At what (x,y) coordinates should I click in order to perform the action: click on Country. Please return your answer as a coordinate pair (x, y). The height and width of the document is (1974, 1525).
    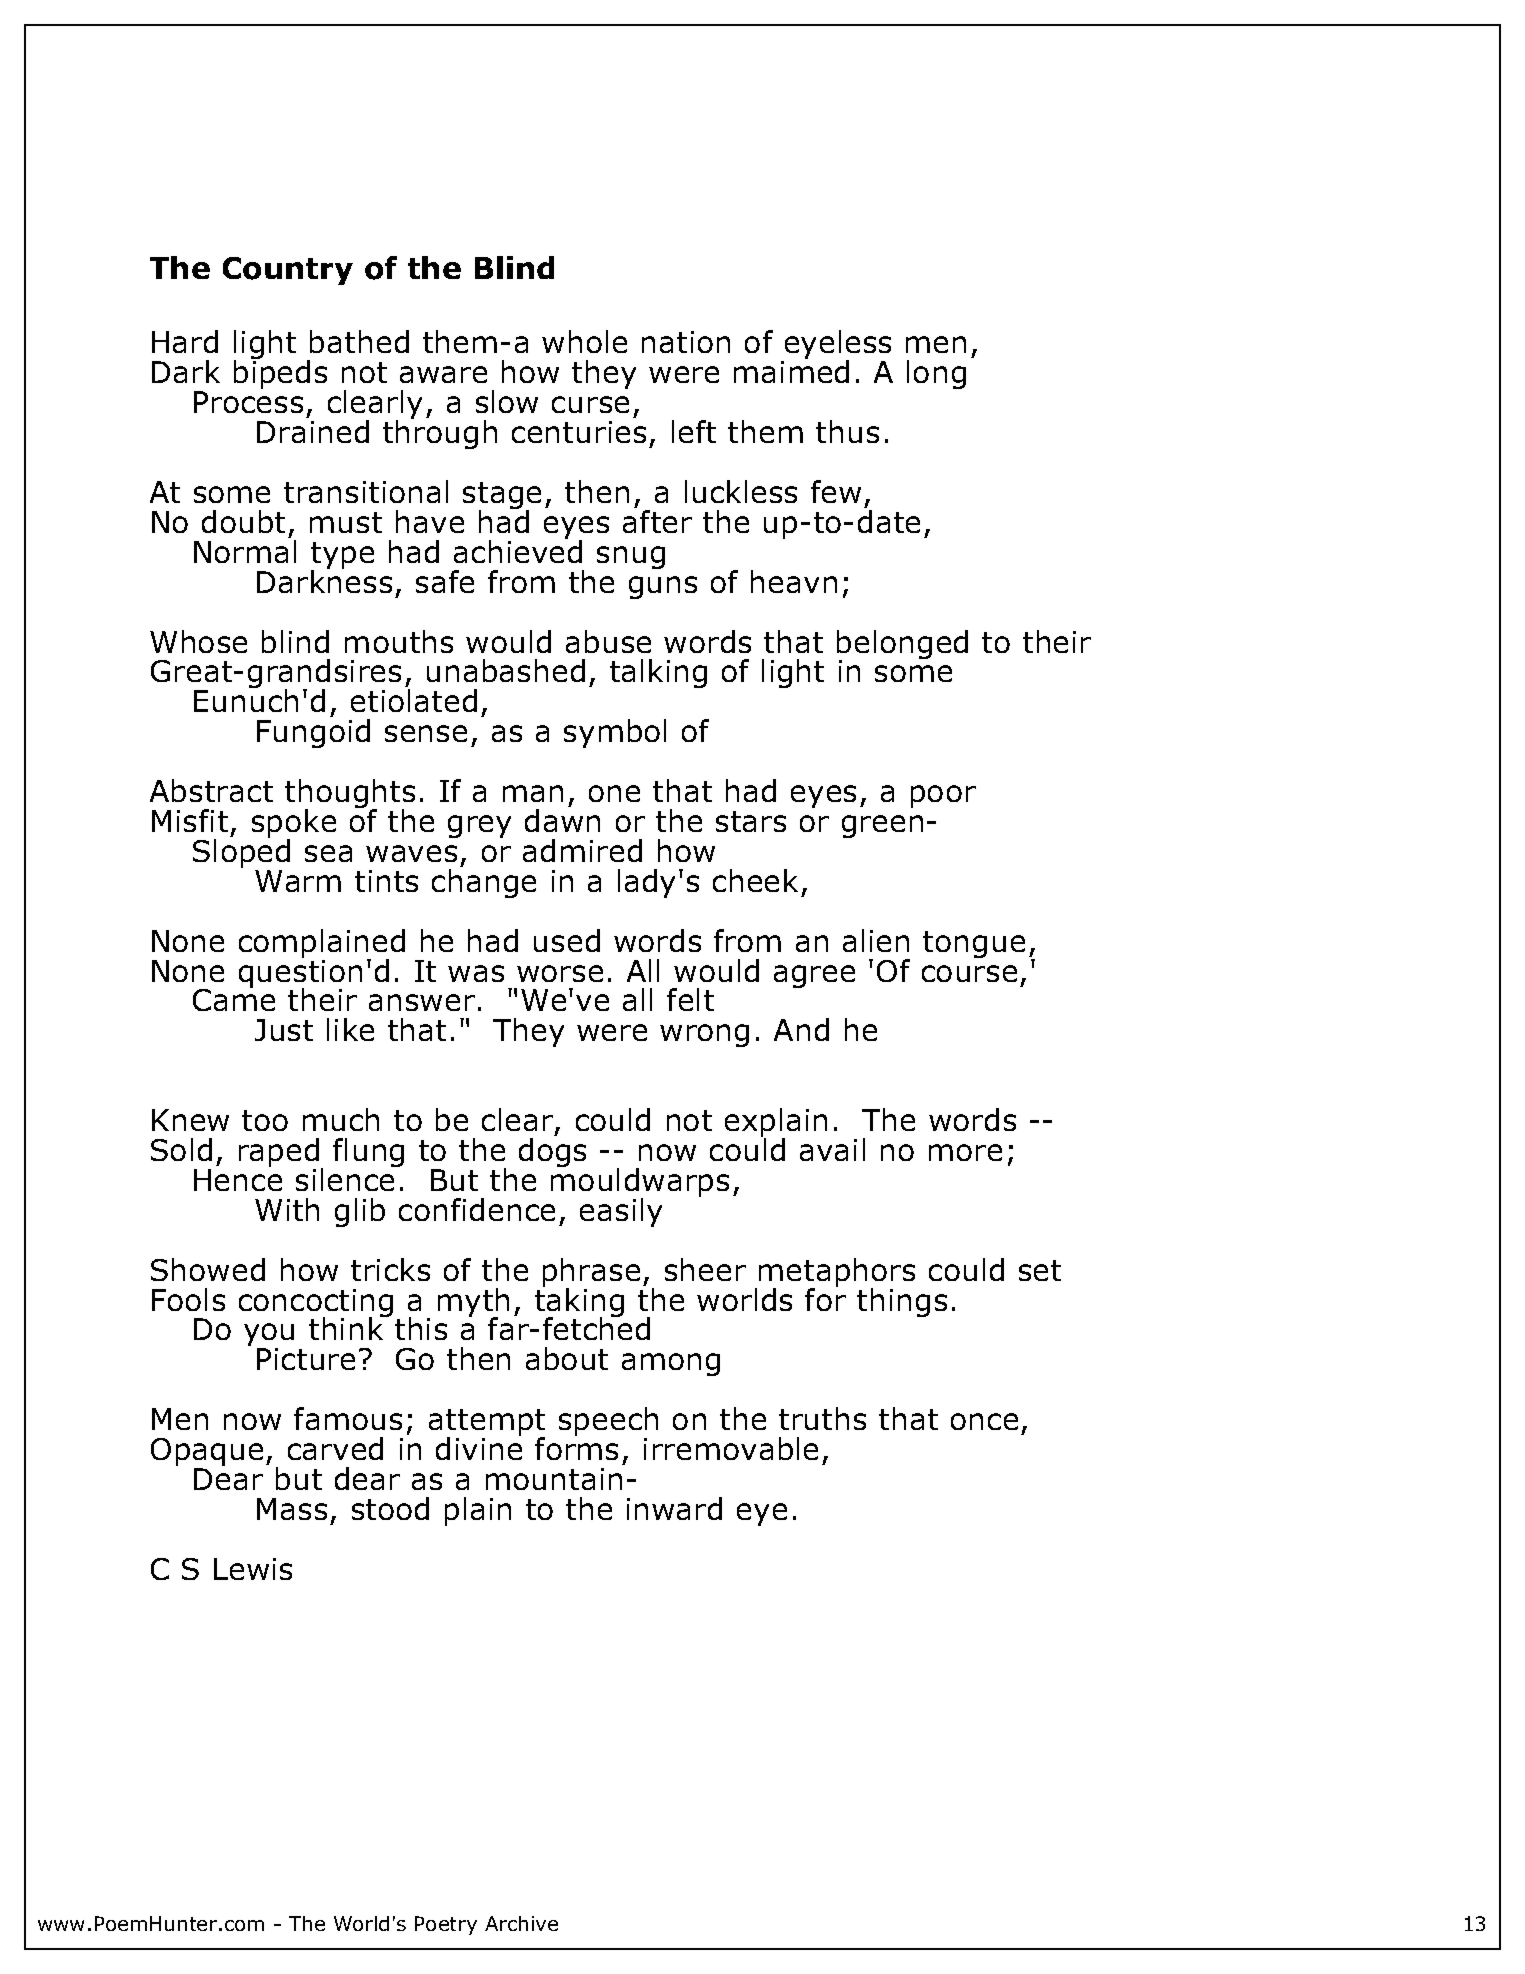
    Looking at the image, I should click on (288, 271).
